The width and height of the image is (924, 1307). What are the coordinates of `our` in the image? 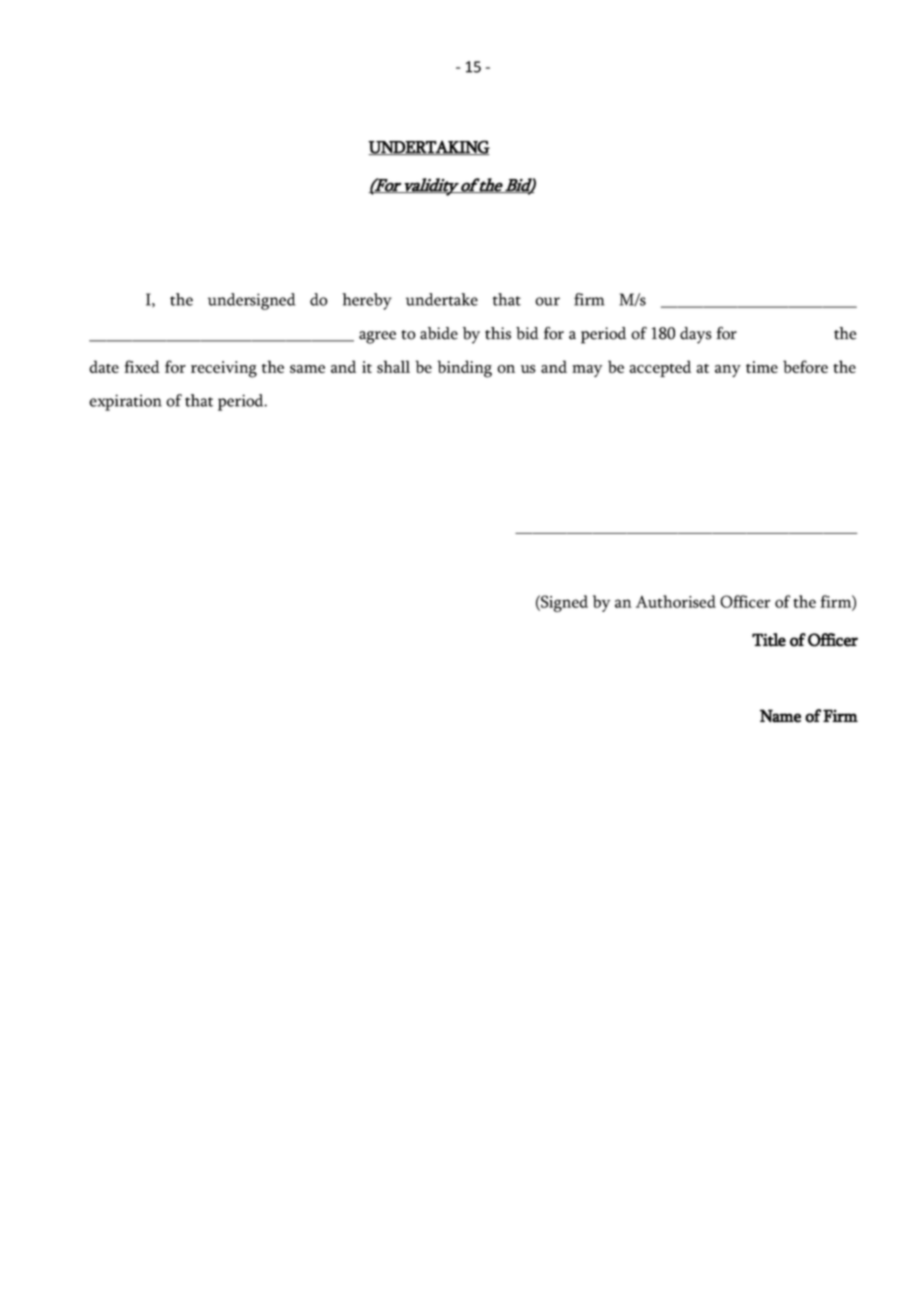 It's located at (547, 301).
